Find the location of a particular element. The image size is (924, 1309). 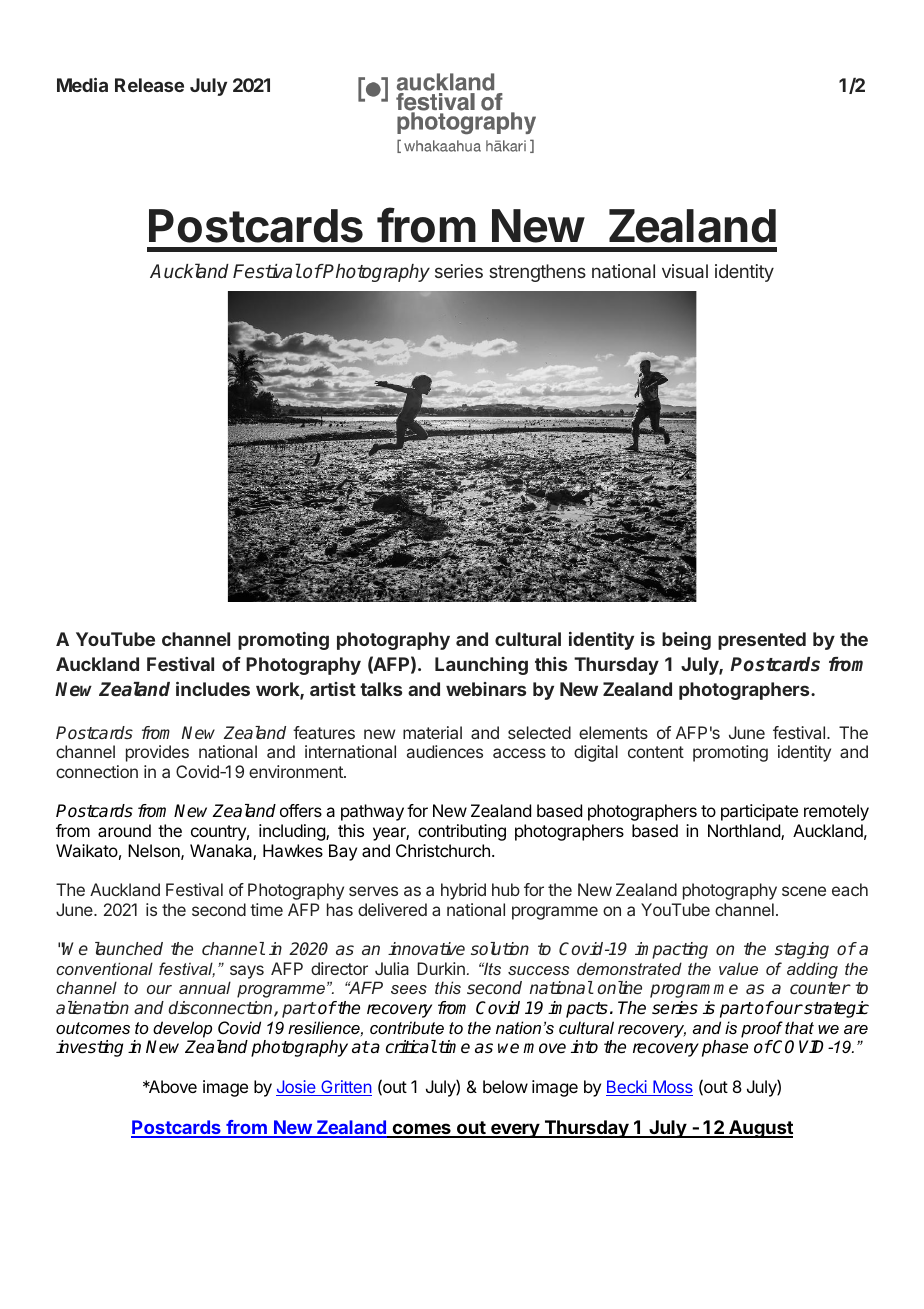

strengthens is located at coordinates (537, 273).
